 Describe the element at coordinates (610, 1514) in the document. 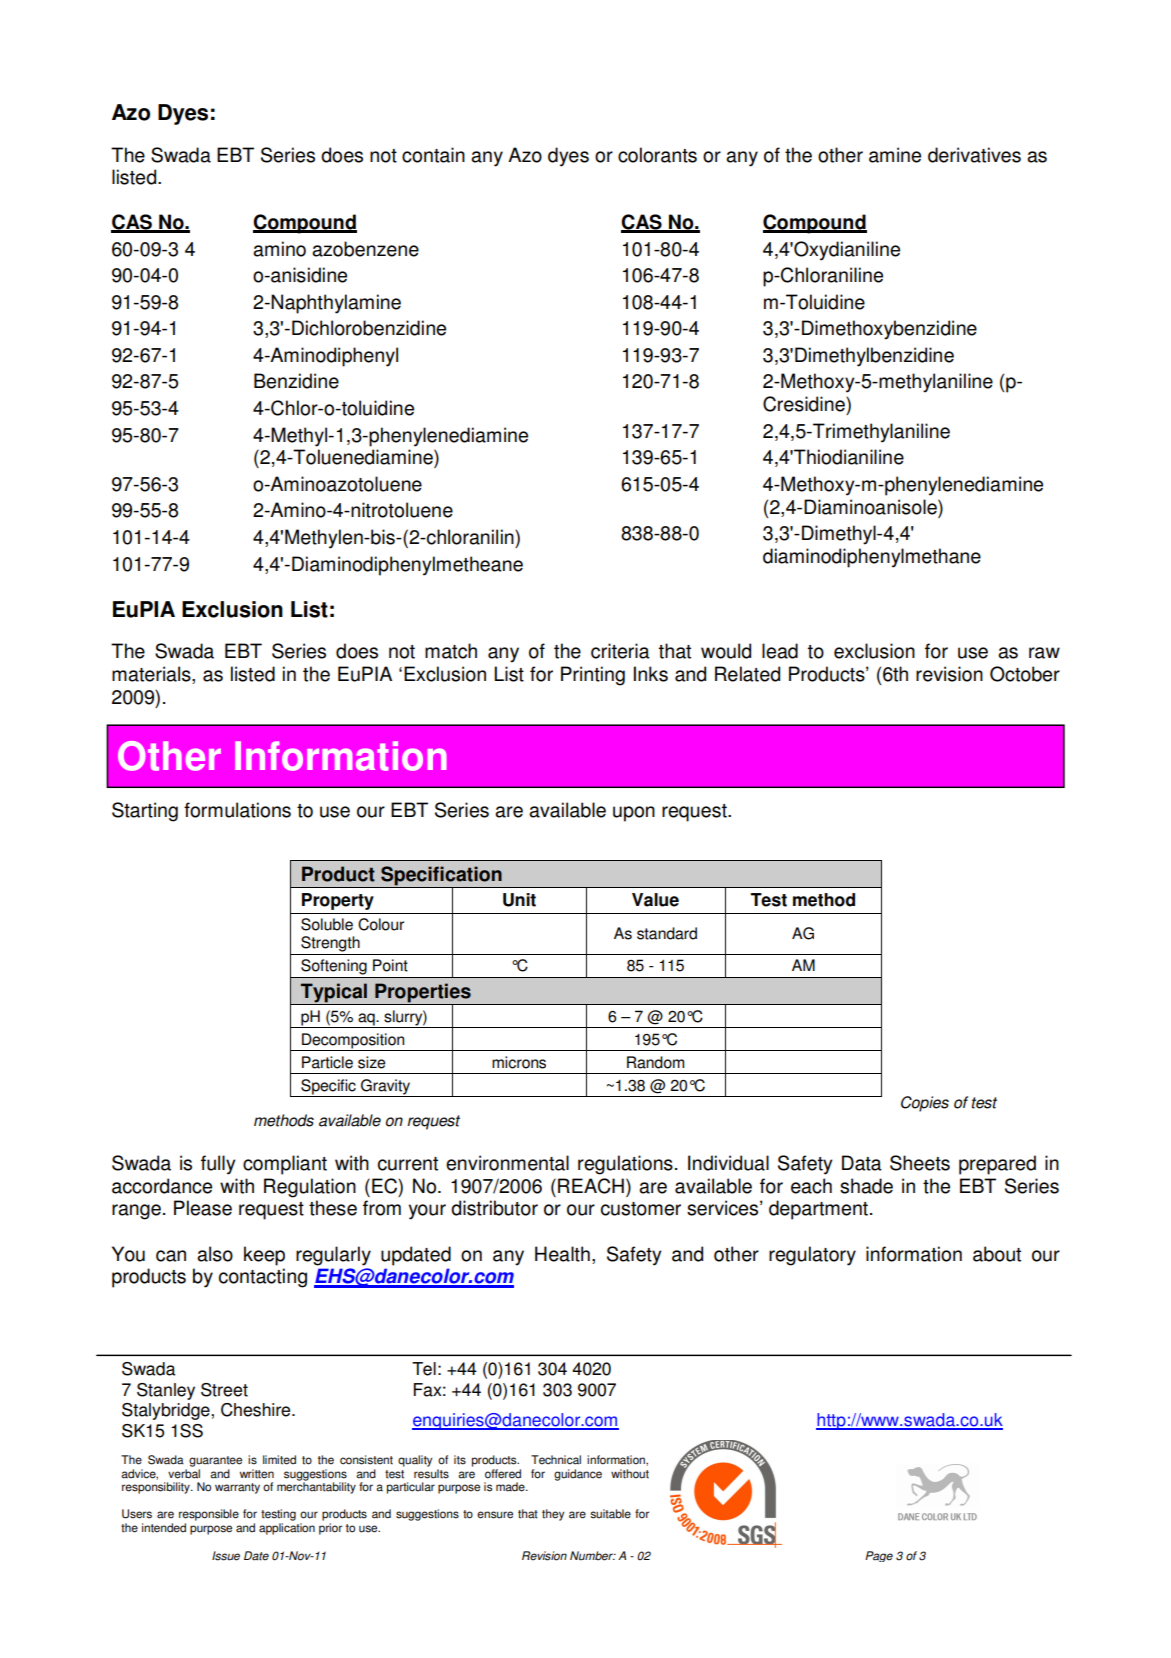

I see `suitable` at that location.
